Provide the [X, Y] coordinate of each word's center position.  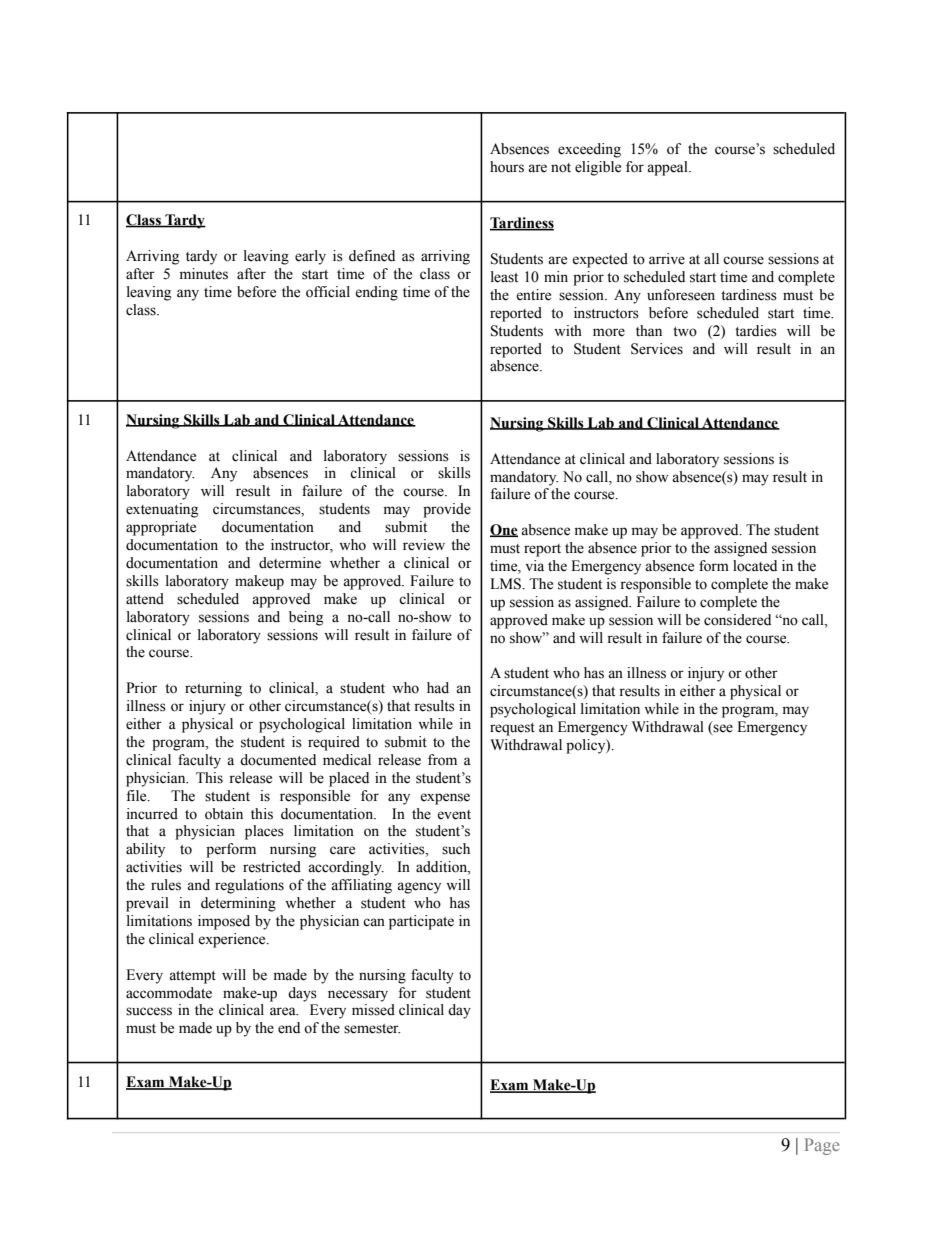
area [284, 1011]
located [755, 566]
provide [447, 510]
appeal [668, 168]
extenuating [162, 510]
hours [507, 167]
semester [372, 1029]
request [512, 729]
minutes [204, 274]
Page [822, 1146]
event [454, 815]
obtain [224, 814]
